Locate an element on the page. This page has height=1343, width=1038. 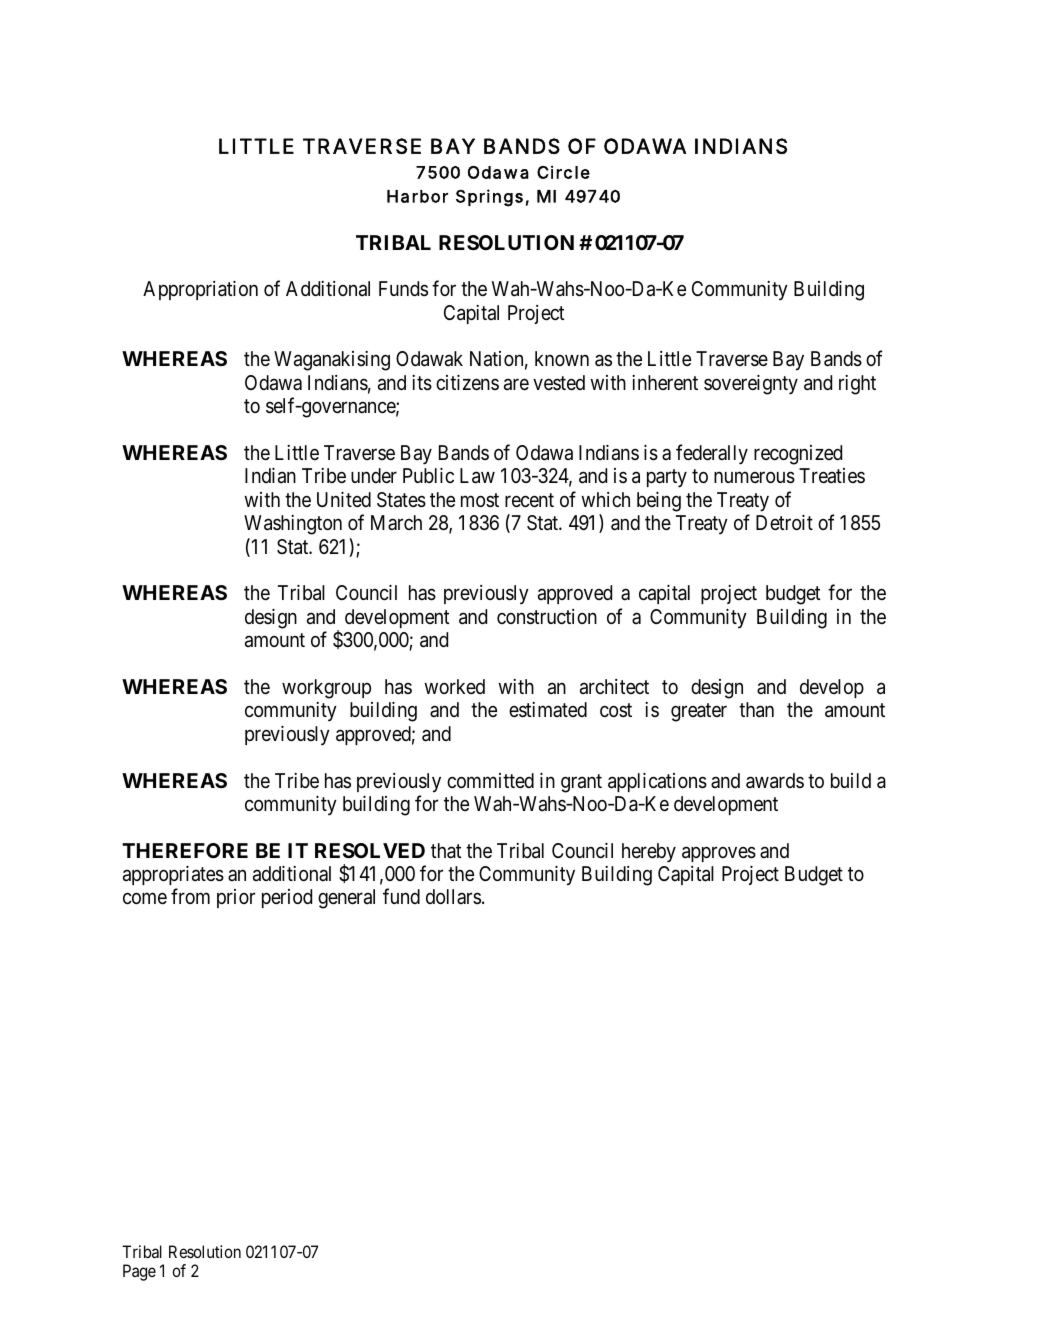
Springs is located at coordinates (489, 198).
